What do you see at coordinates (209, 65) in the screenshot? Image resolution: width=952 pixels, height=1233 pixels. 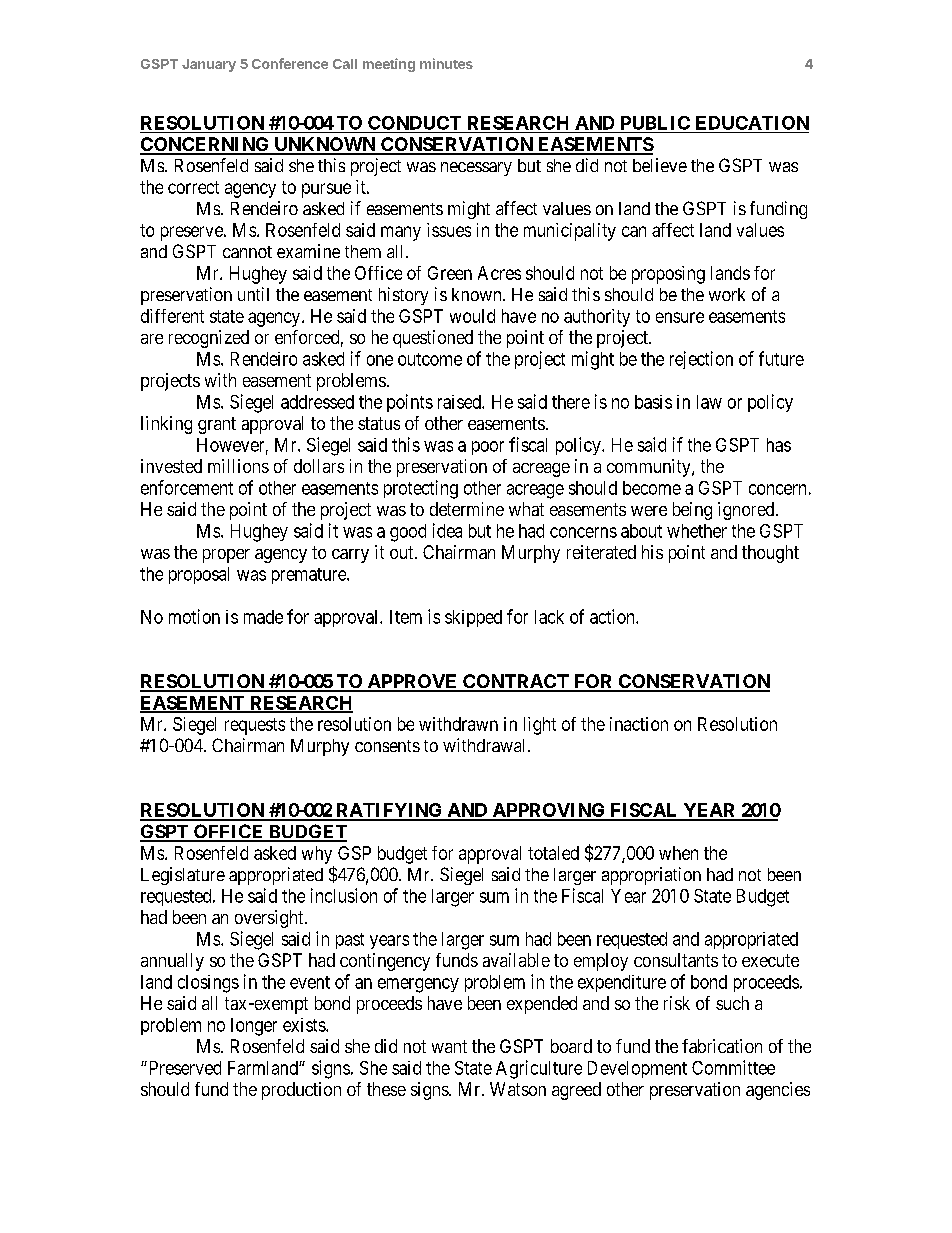 I see `January` at bounding box center [209, 65].
